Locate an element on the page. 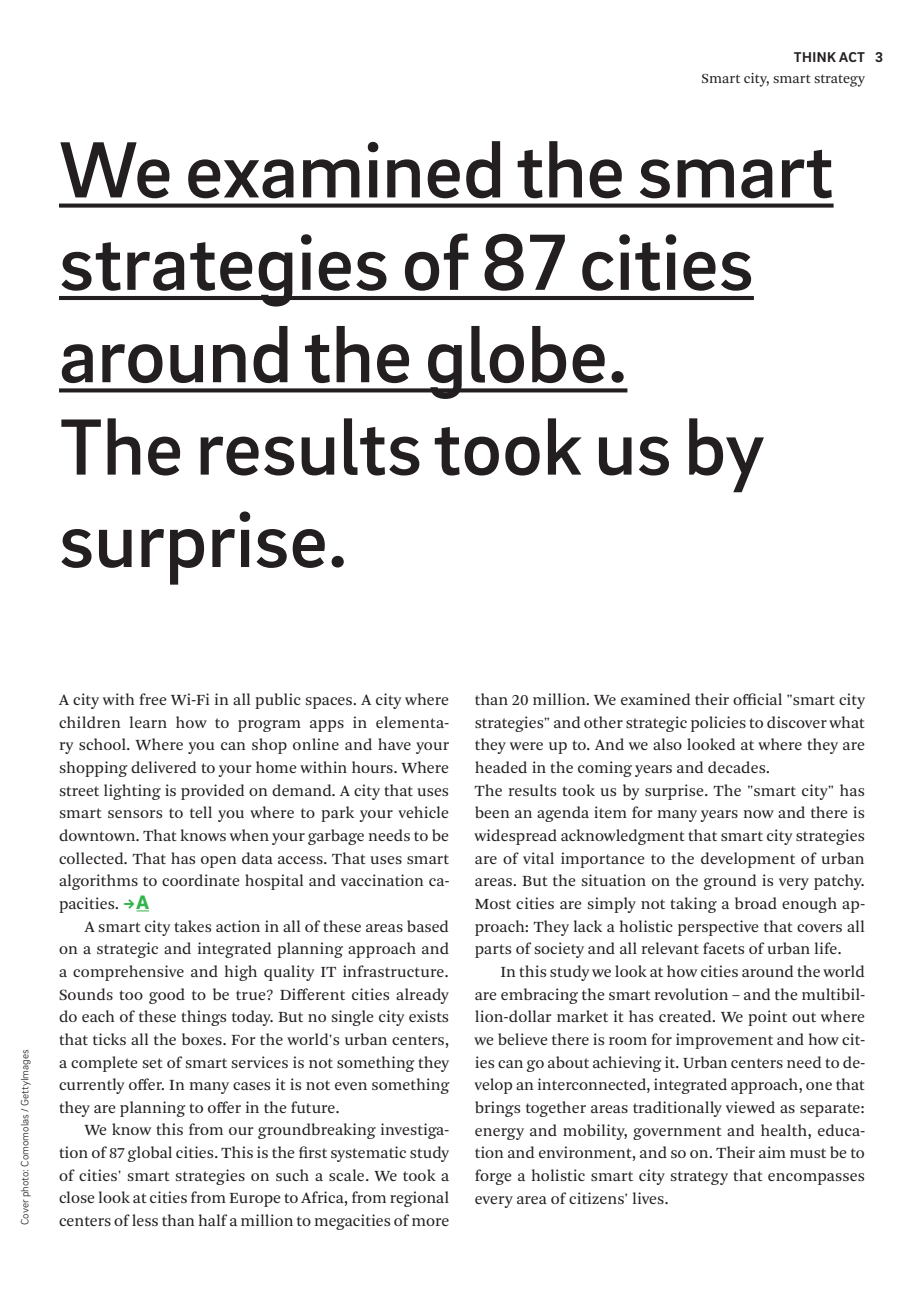 This document has width=924, height=1310. spaces is located at coordinates (330, 703).
